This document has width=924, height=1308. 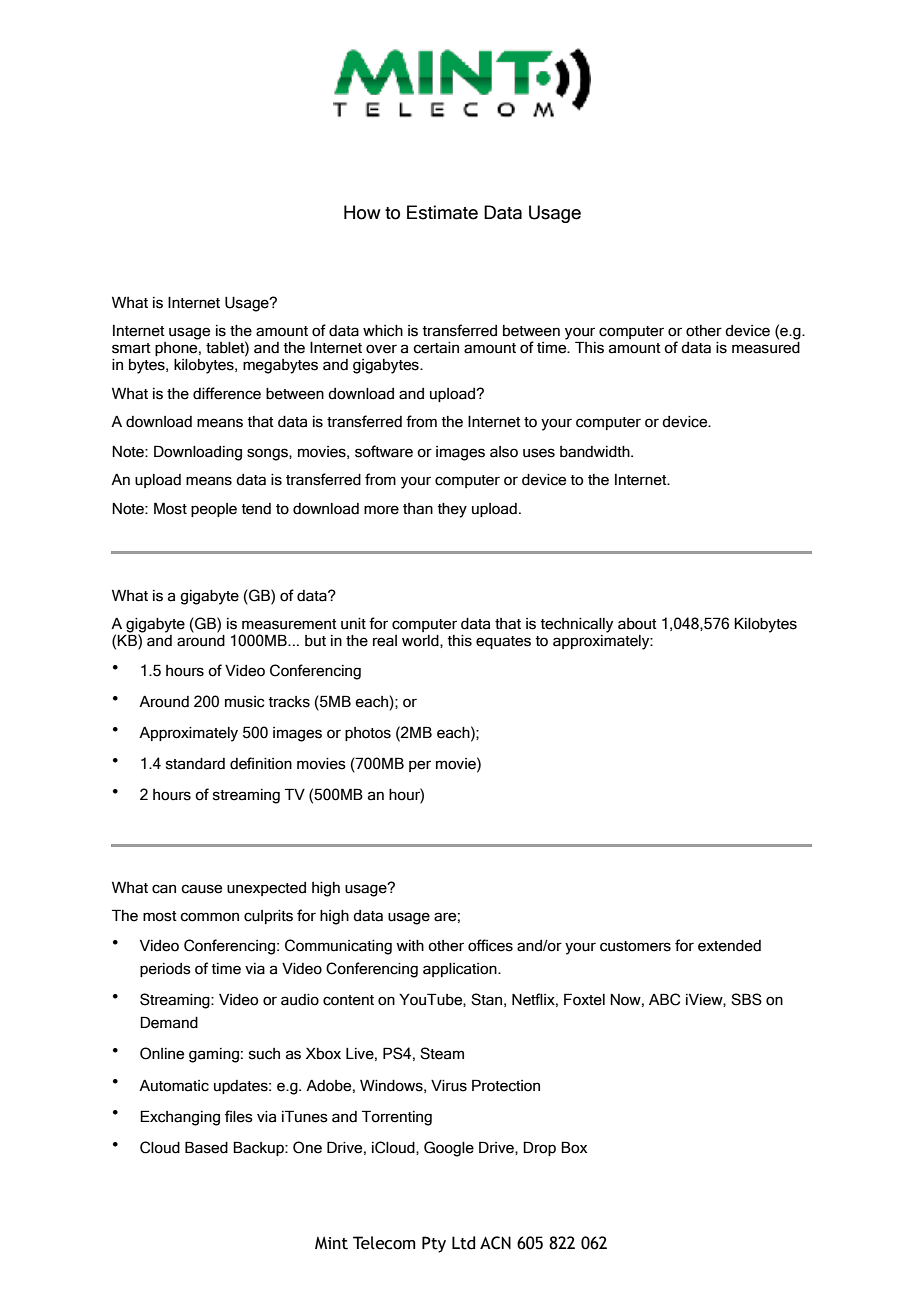 I want to click on they, so click(x=452, y=510).
